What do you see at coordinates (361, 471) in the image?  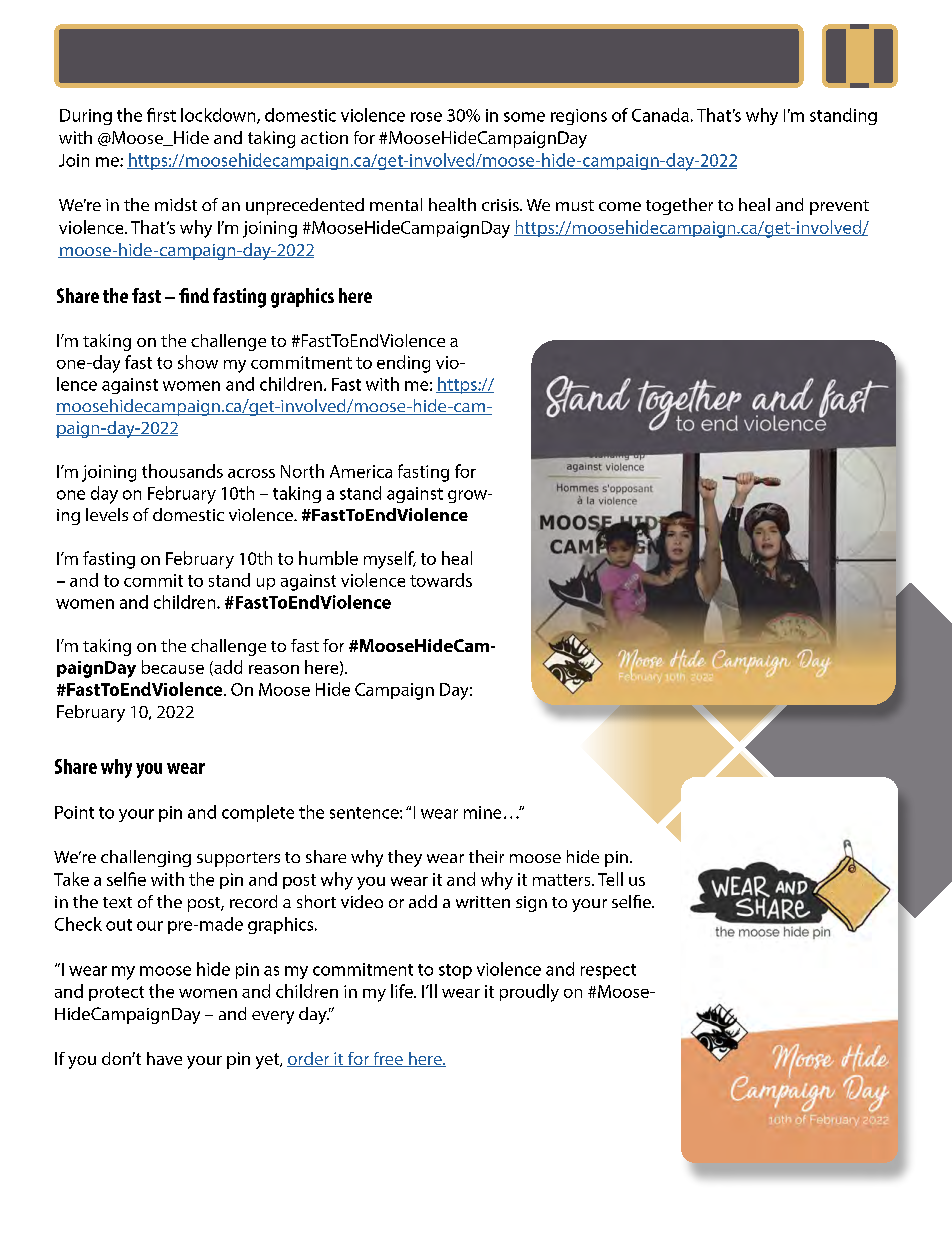 I see `America` at bounding box center [361, 471].
